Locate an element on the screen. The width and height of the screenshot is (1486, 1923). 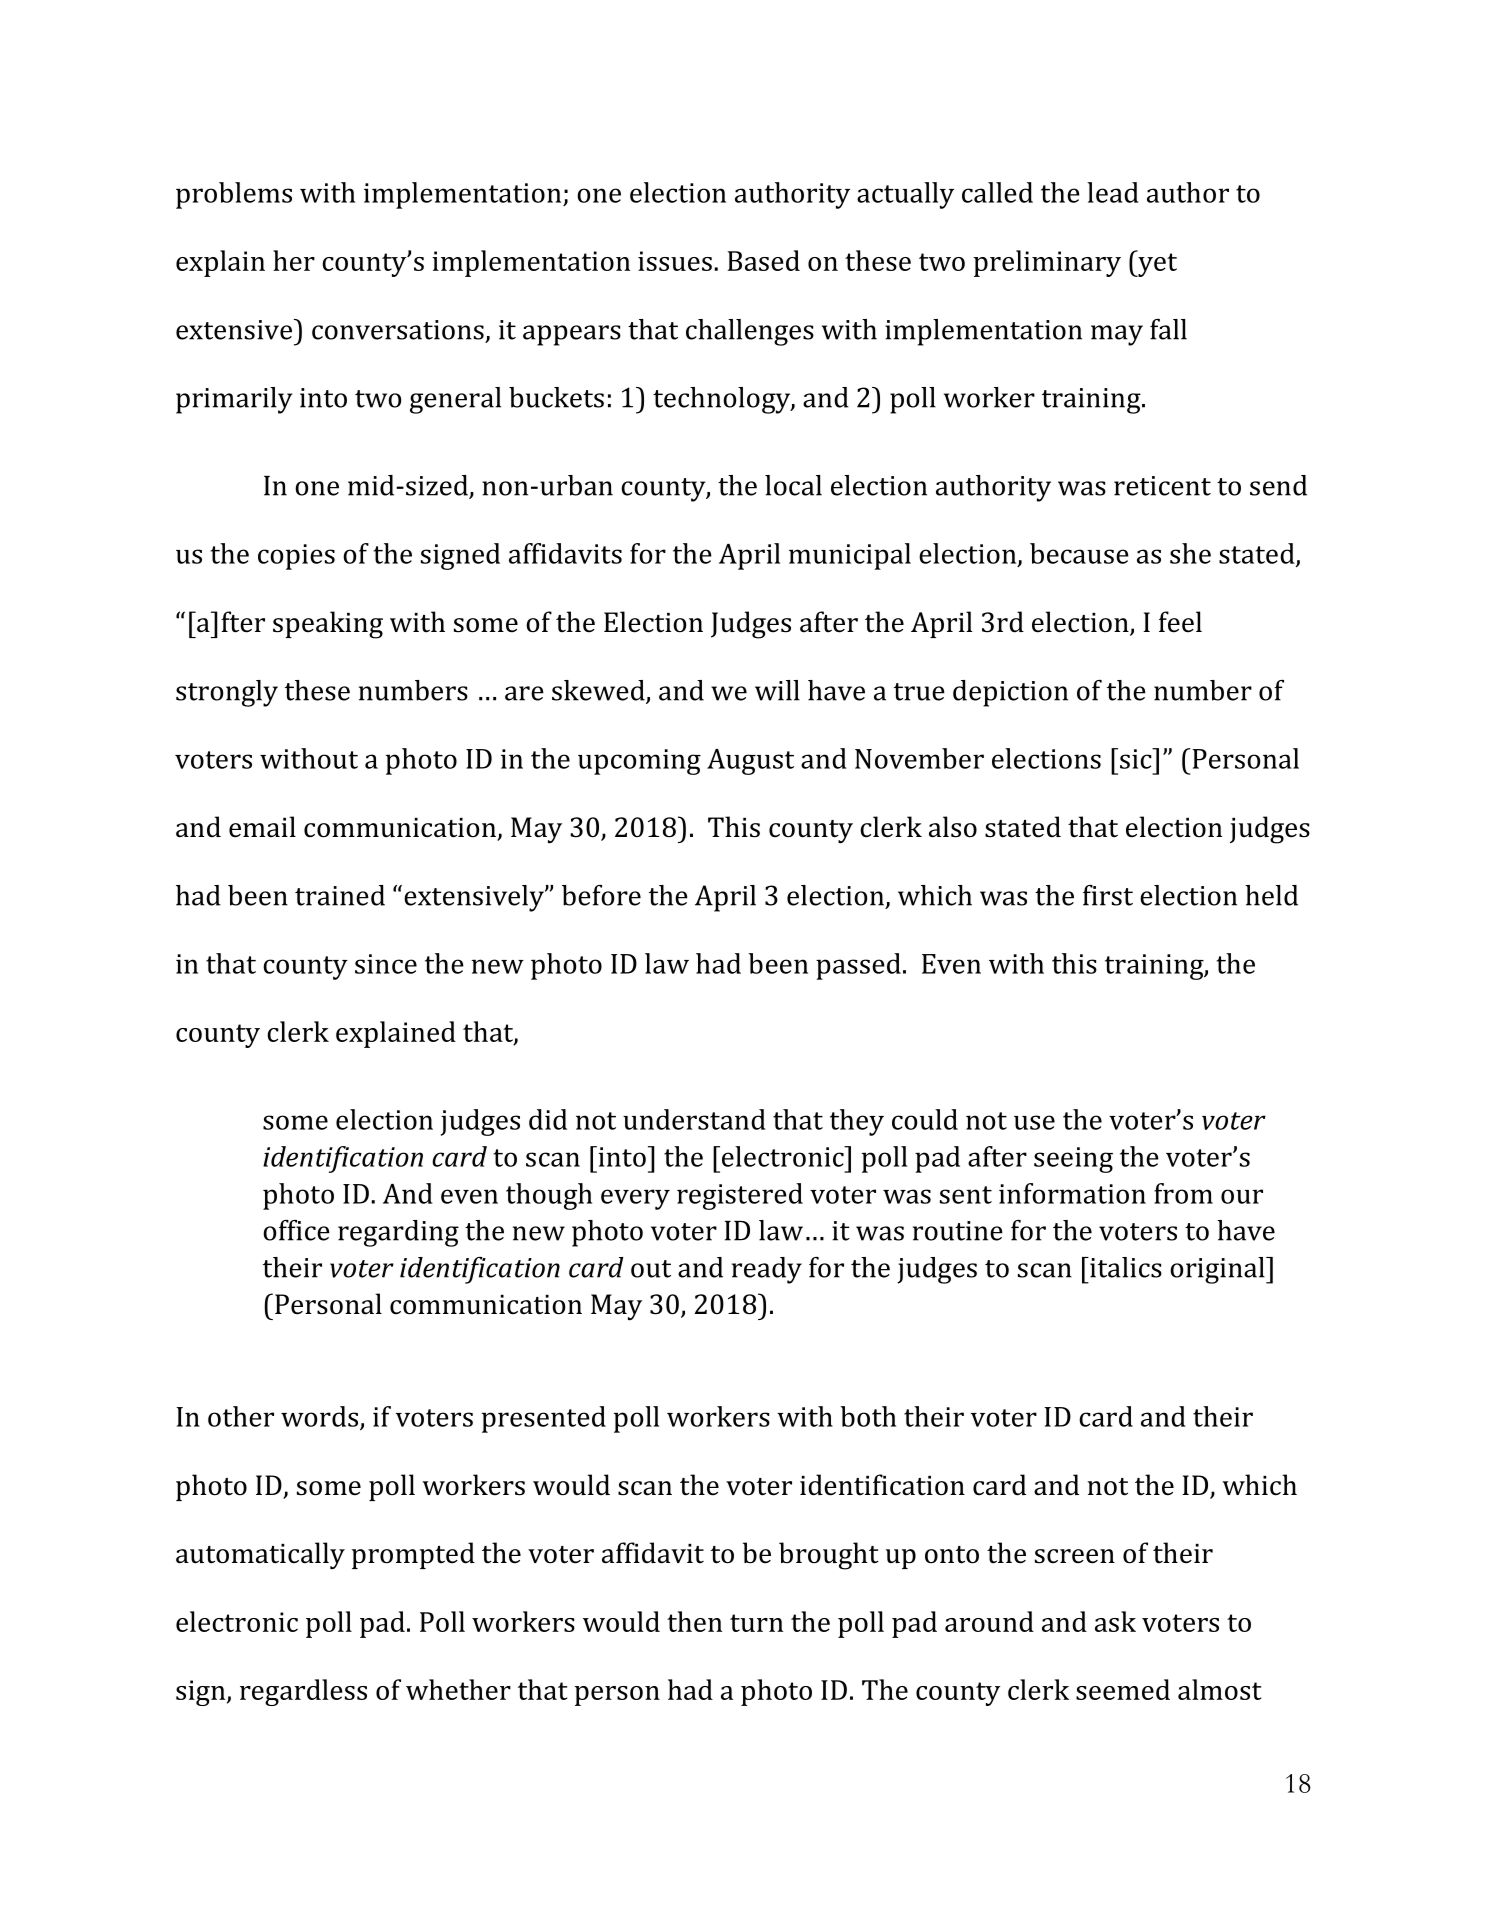
first is located at coordinates (1108, 895).
